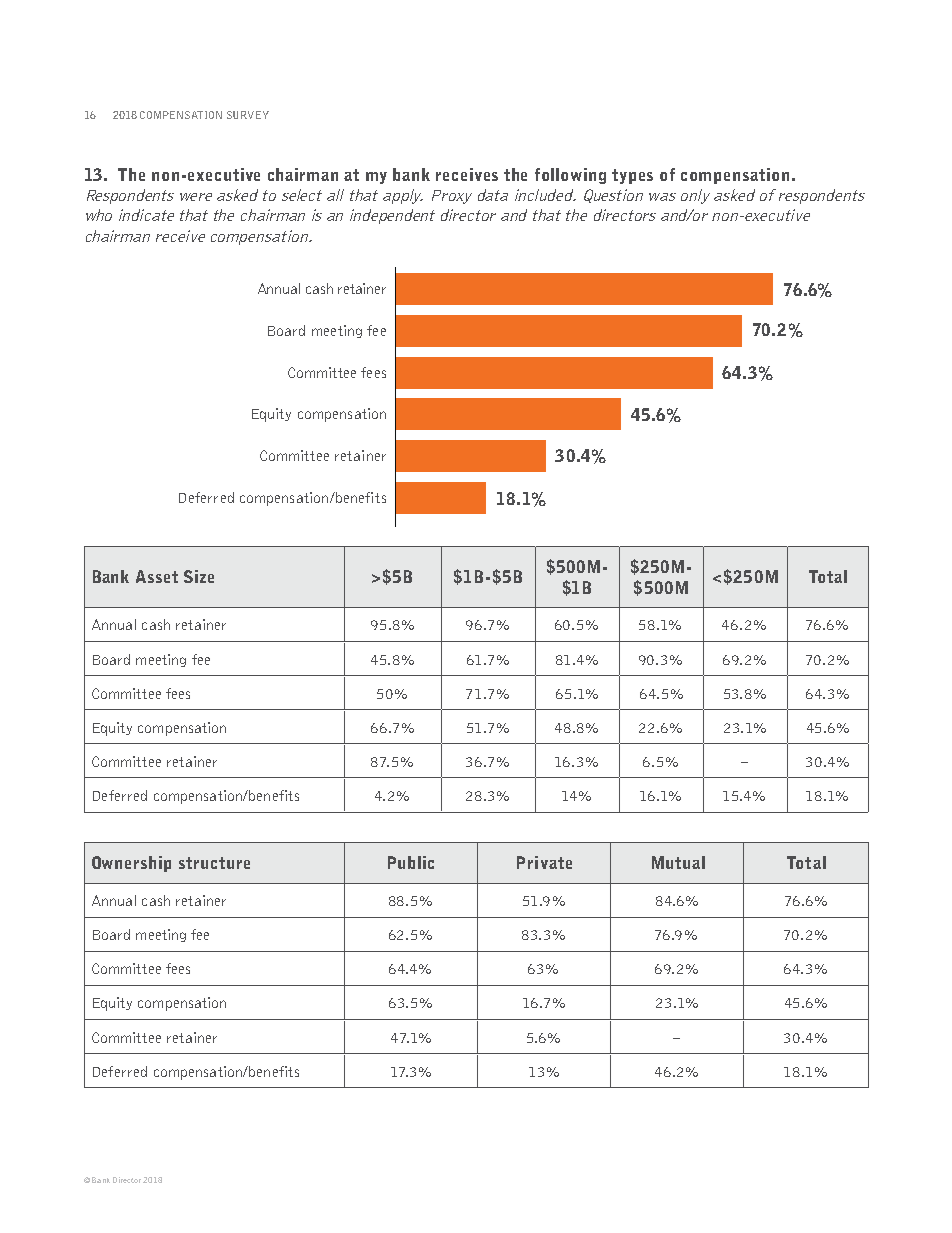 This page has width=952, height=1233. I want to click on Mutual, so click(678, 862).
